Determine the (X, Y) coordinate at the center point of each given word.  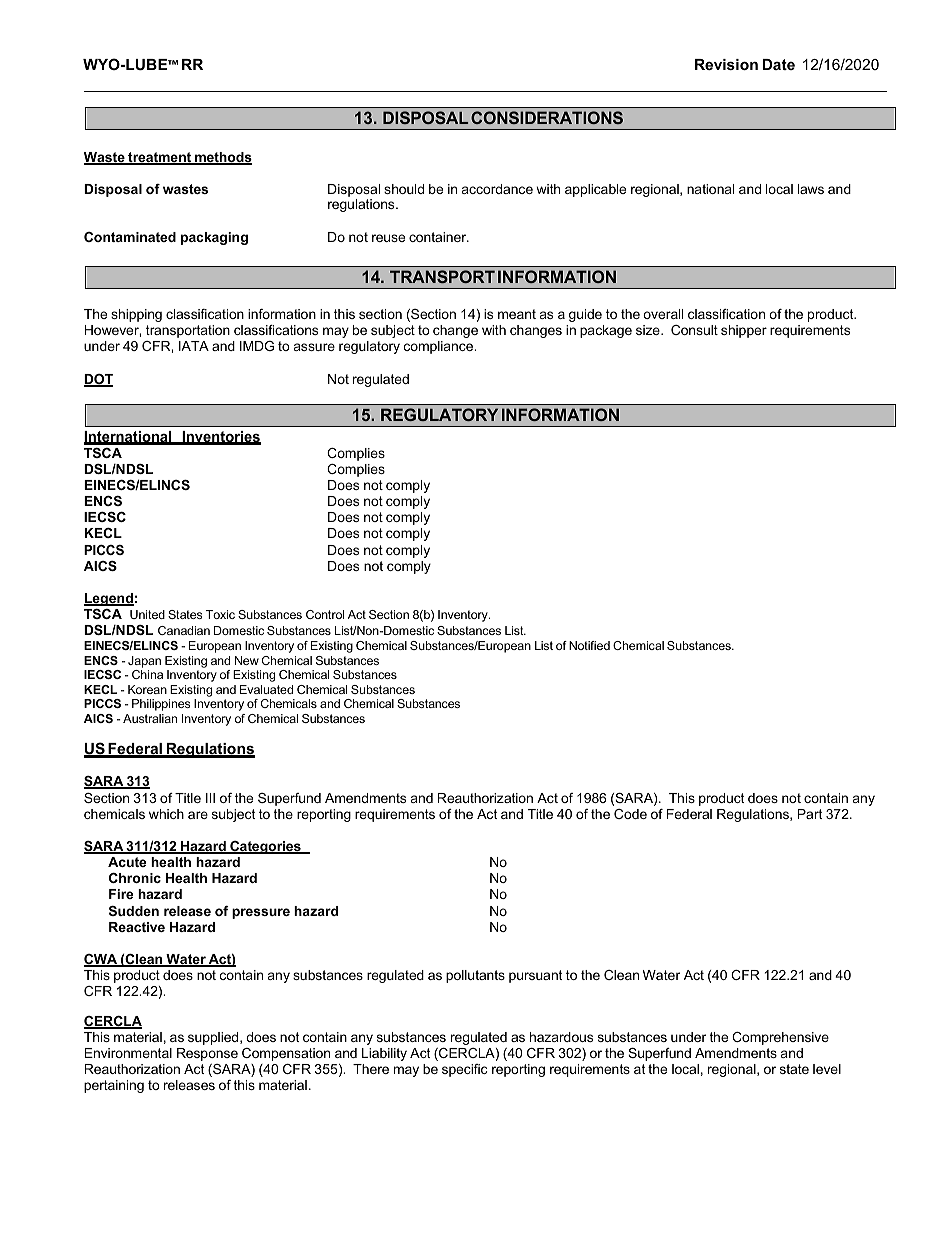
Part (810, 814)
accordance (497, 189)
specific (464, 1070)
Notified (589, 645)
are (198, 815)
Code (630, 814)
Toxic (220, 614)
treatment (160, 158)
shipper (744, 331)
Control (325, 614)
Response (207, 1054)
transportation (188, 331)
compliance (439, 347)
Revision (726, 64)
